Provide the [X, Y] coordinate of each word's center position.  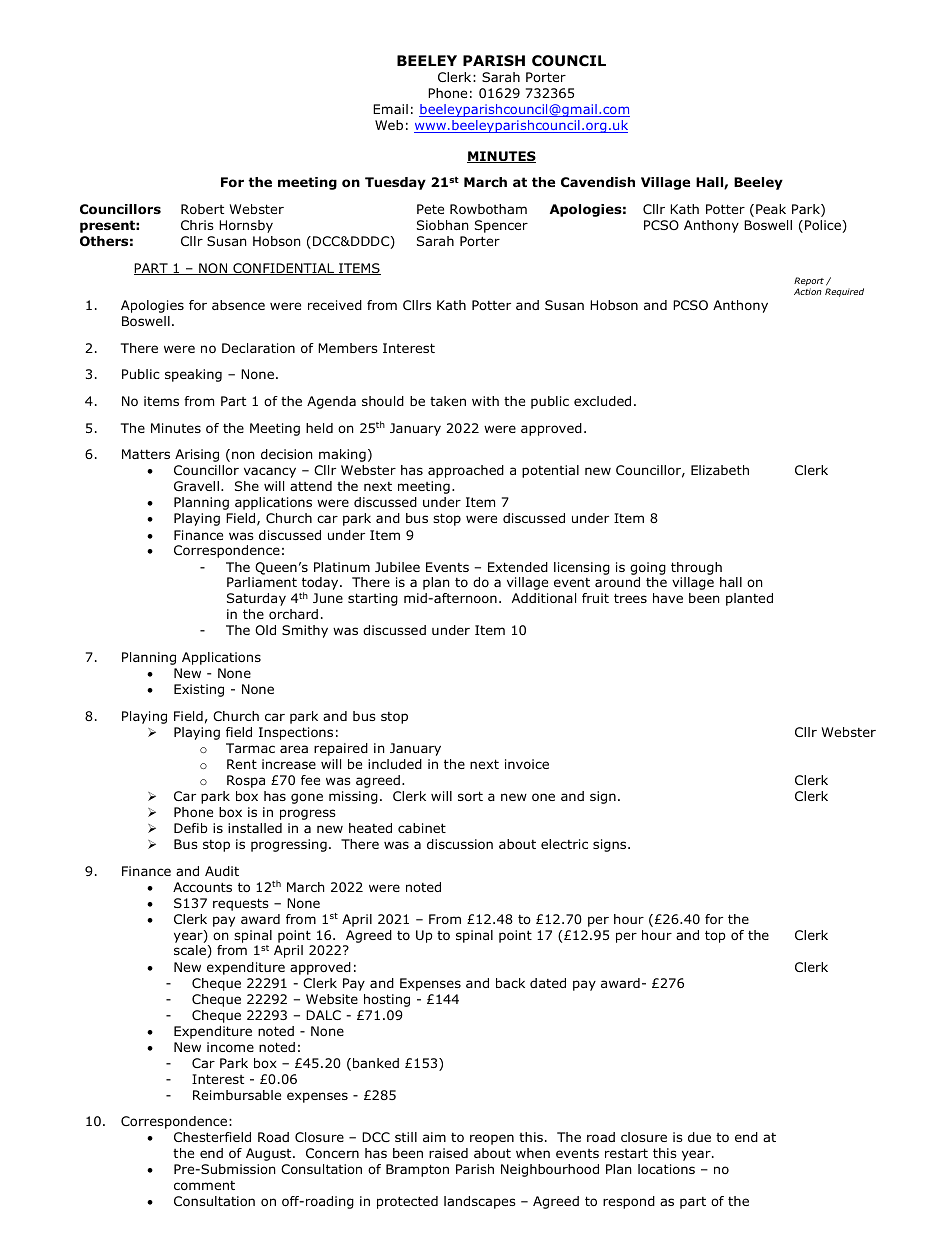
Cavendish [598, 182]
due [699, 1137]
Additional [544, 598]
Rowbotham [488, 209]
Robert [202, 209]
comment [204, 1185]
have [668, 598]
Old [265, 630]
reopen [492, 1139]
